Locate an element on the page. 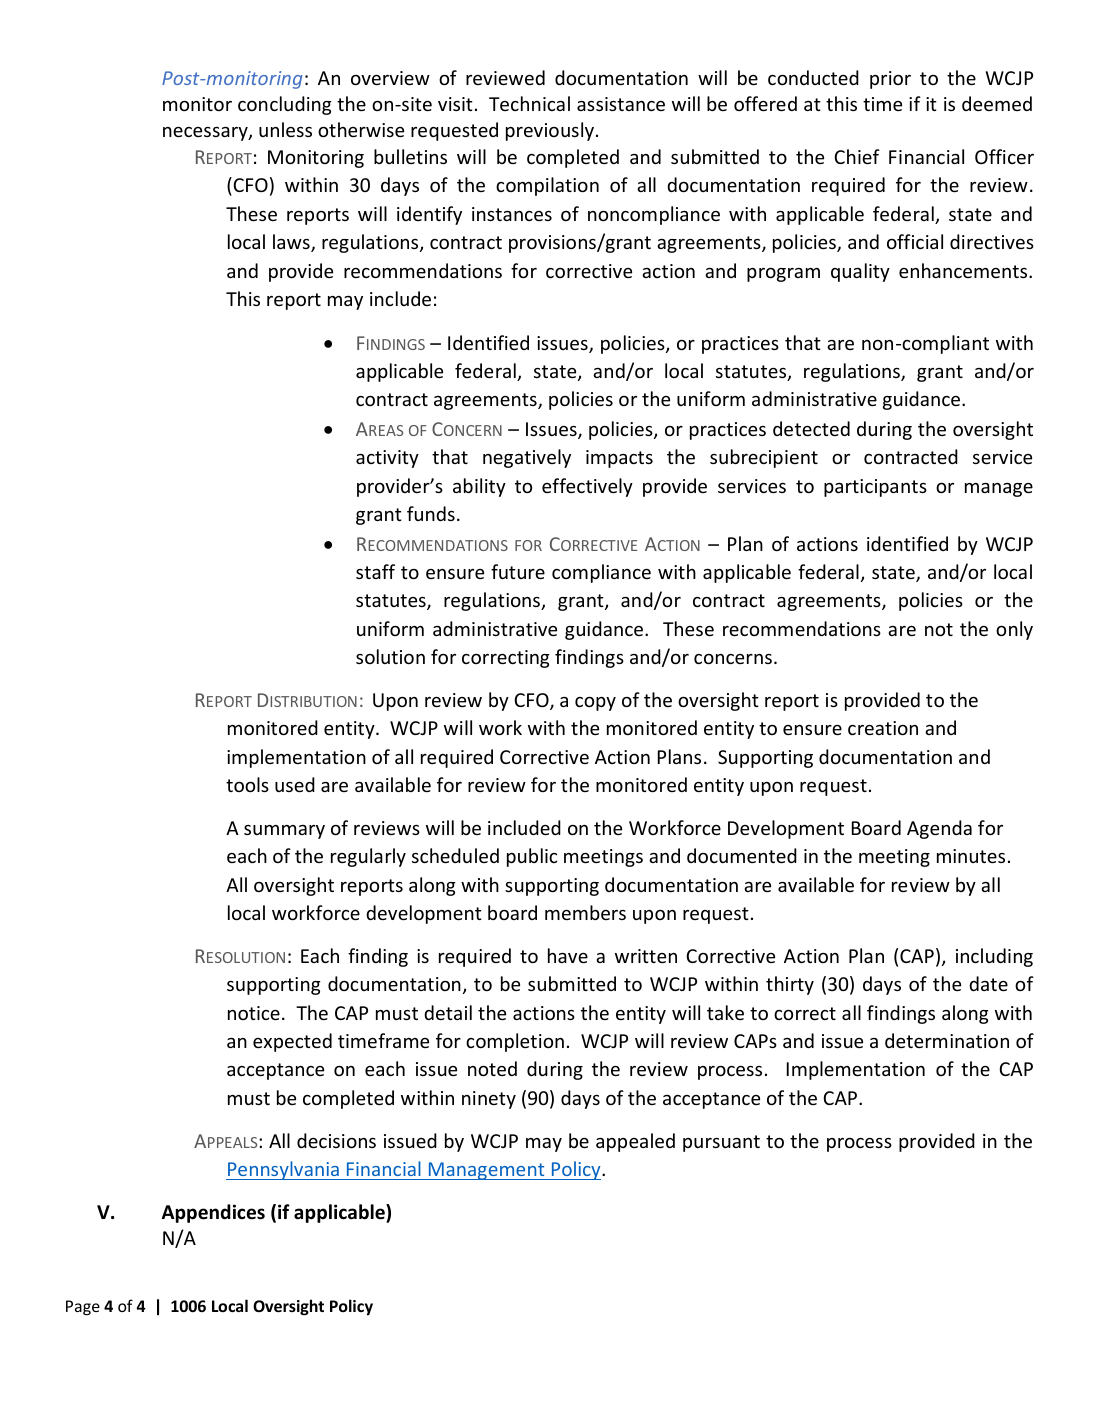  concluding is located at coordinates (285, 105).
